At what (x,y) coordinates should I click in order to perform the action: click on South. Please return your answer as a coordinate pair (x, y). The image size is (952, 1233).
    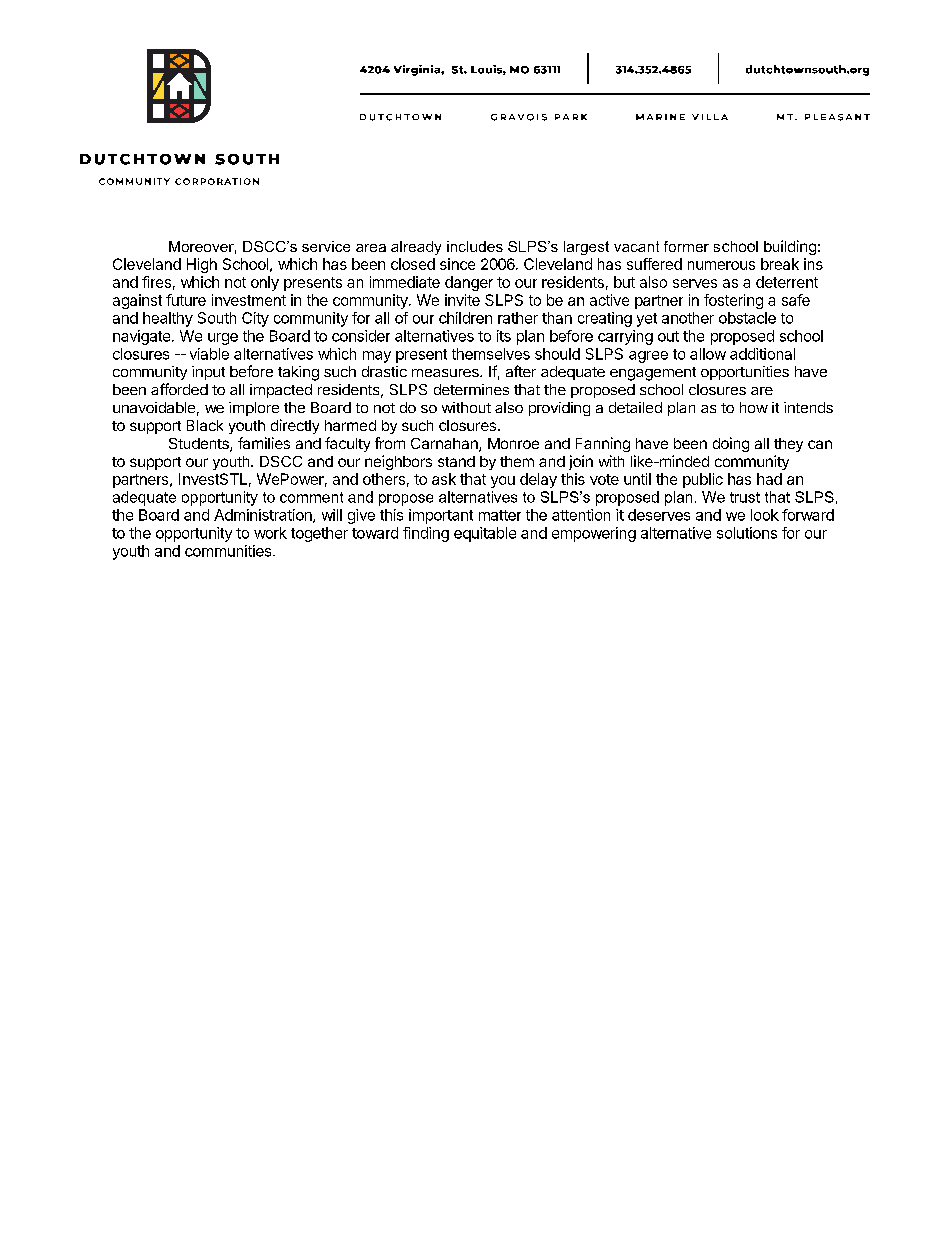
    Looking at the image, I should click on (217, 318).
